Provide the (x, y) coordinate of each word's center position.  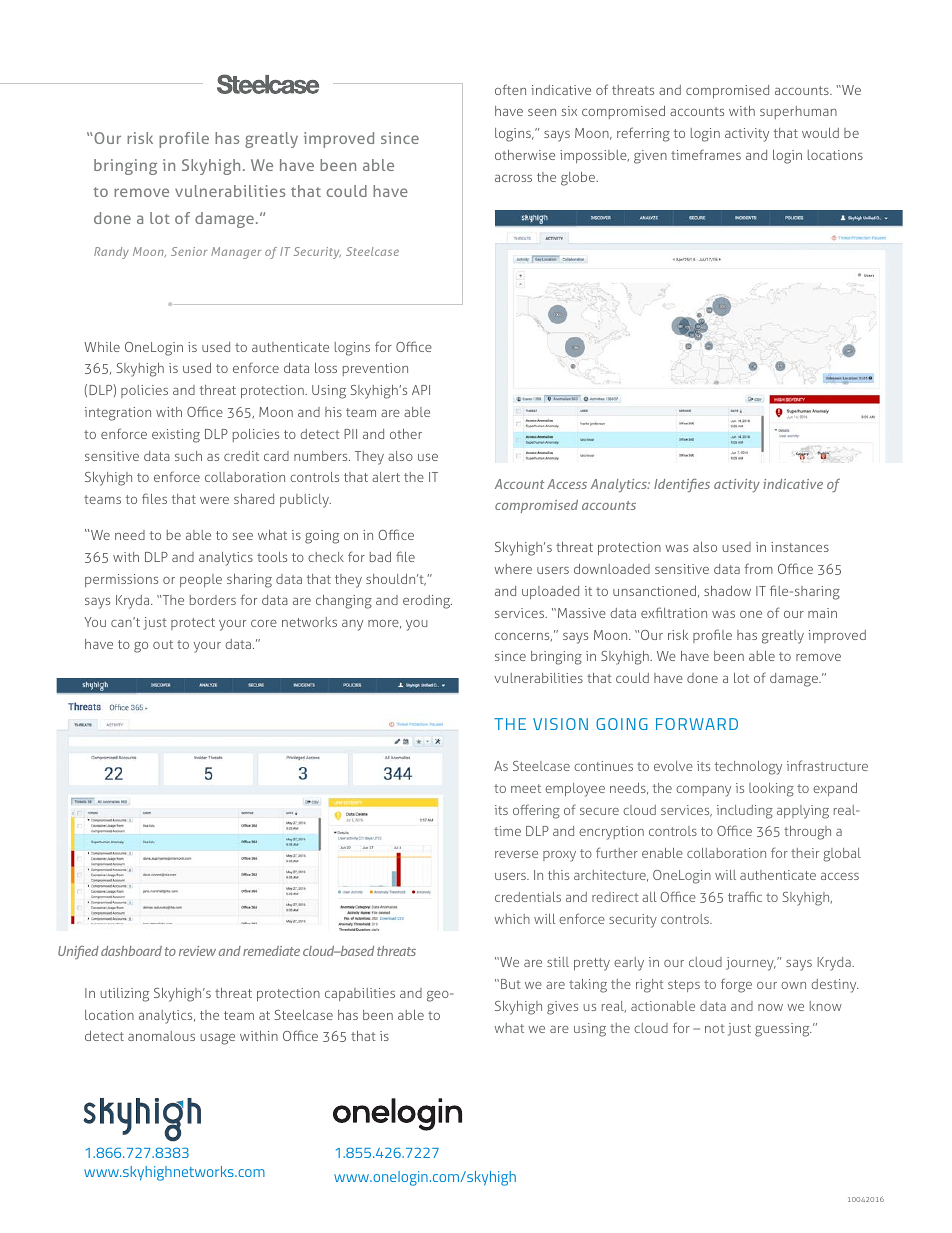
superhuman (798, 112)
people (201, 580)
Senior (189, 251)
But (511, 984)
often (510, 89)
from (758, 568)
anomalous (161, 1036)
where (513, 569)
